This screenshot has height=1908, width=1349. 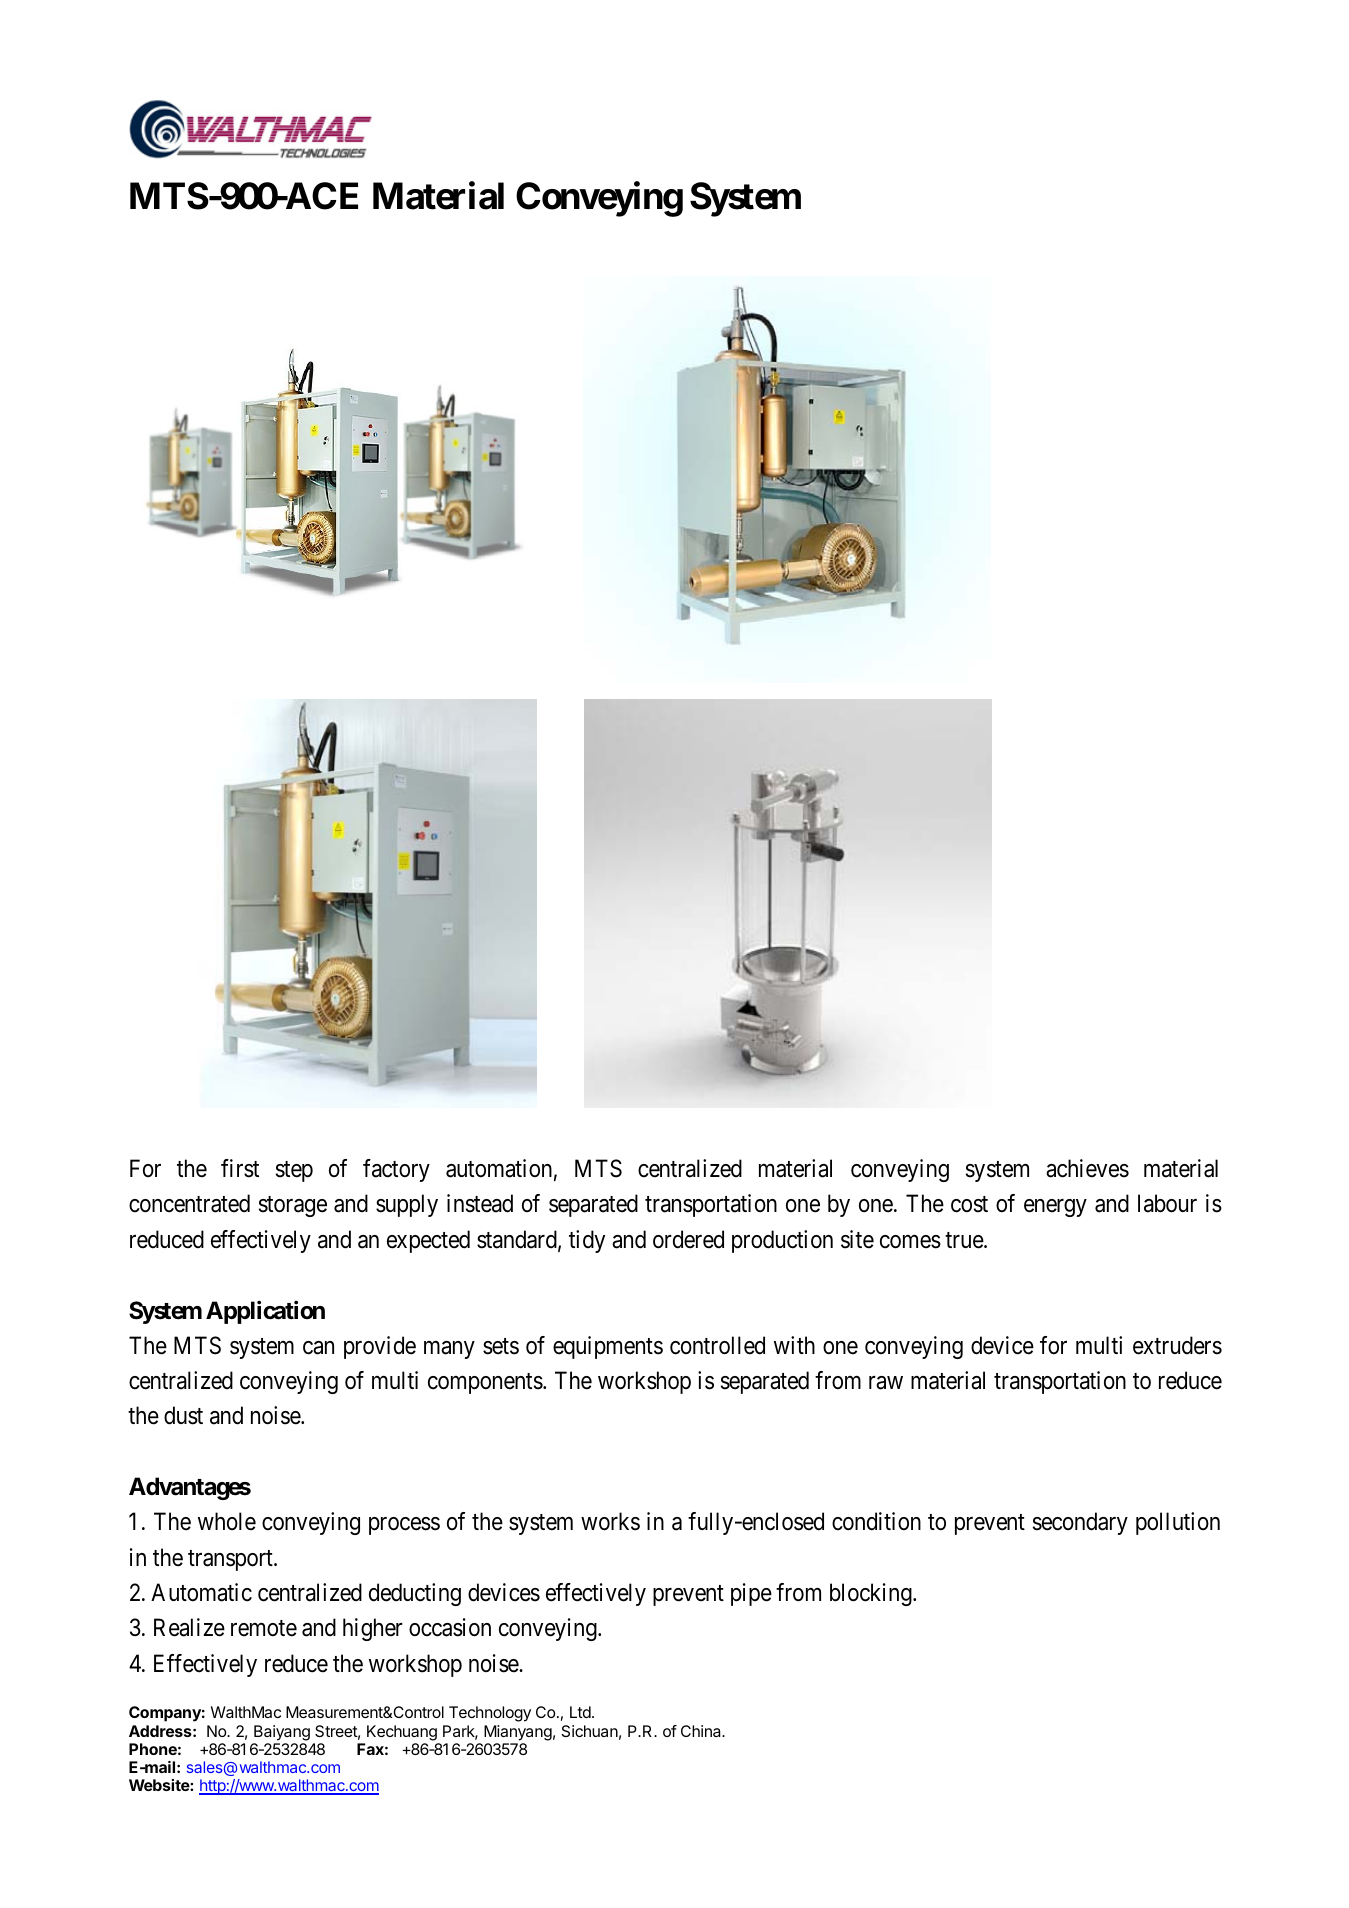 I want to click on Technology, so click(x=490, y=1714).
